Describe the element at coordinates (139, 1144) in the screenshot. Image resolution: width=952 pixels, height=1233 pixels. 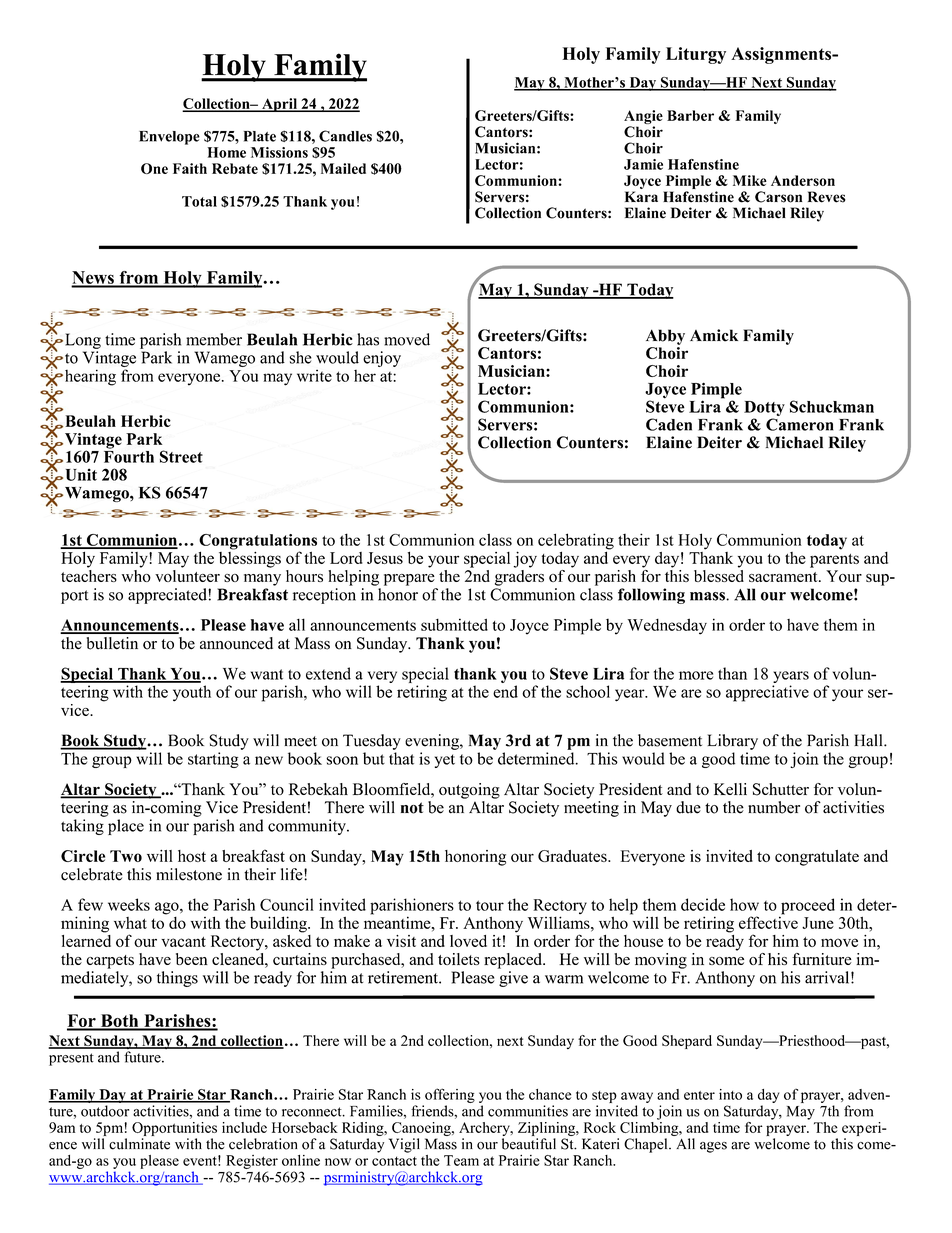
I see `culminate` at that location.
